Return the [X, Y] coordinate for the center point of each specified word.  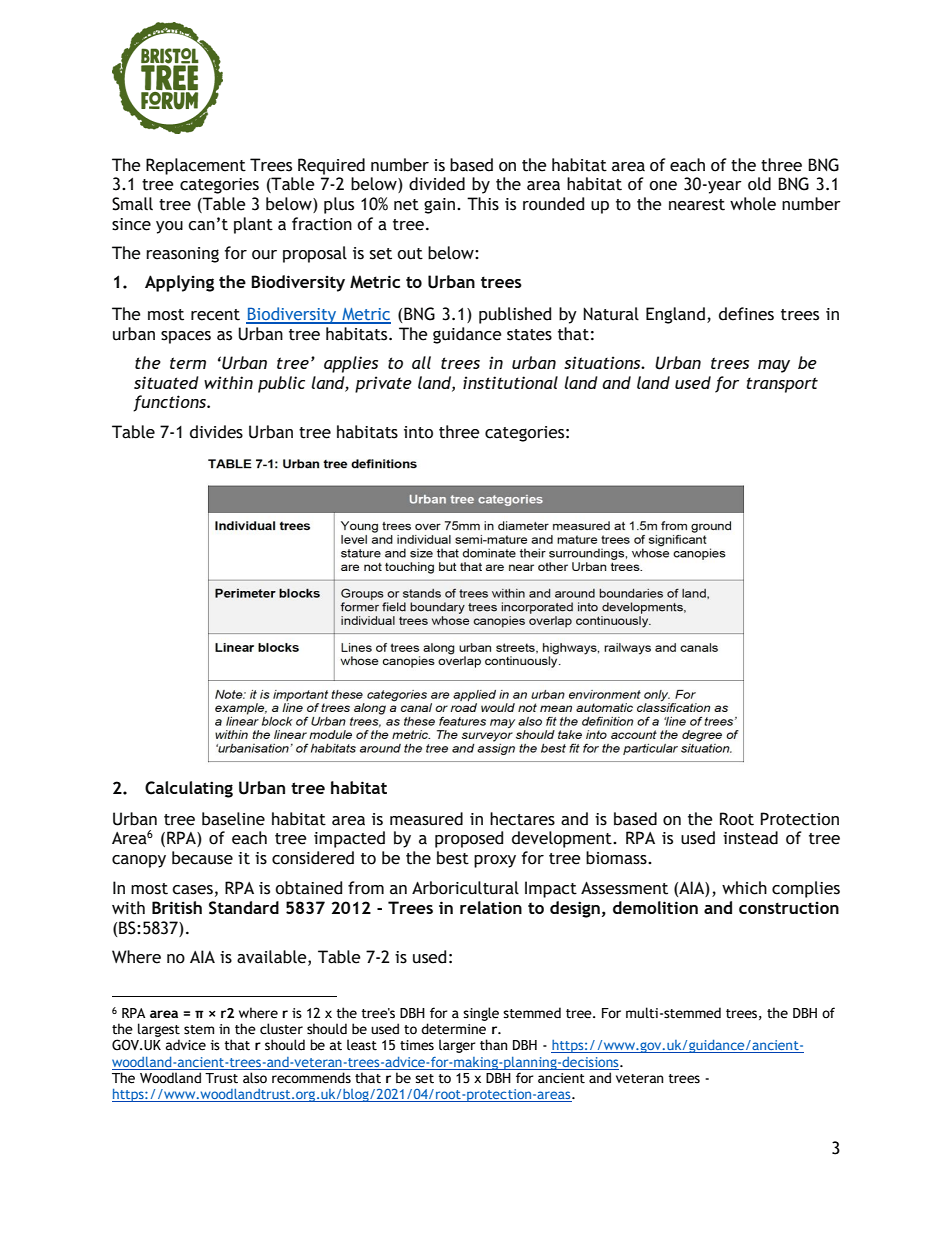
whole [753, 204]
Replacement [196, 166]
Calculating [189, 789]
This [483, 204]
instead [750, 838]
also [255, 1078]
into [418, 432]
